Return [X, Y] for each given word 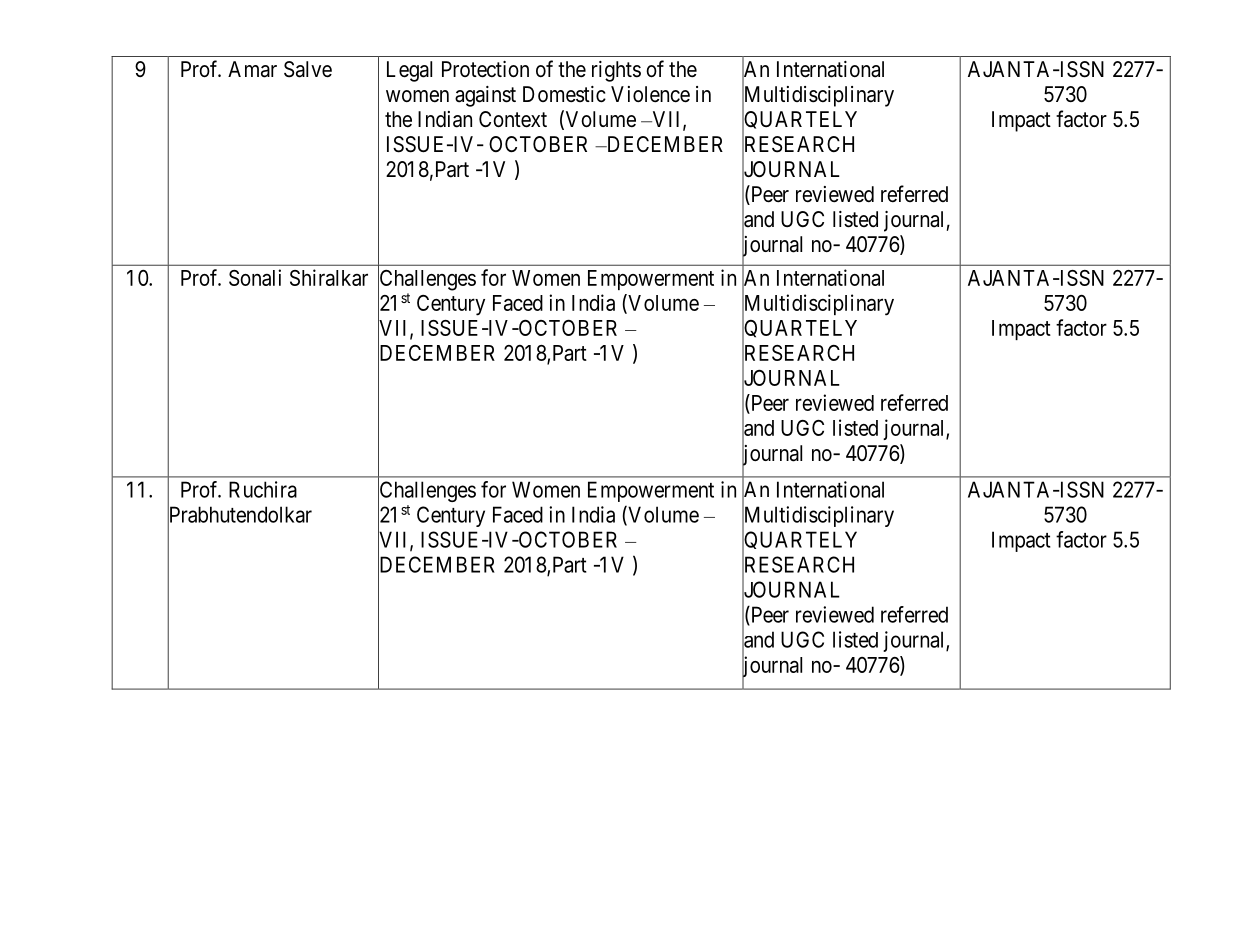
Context [513, 119]
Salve [308, 69]
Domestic [564, 94]
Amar [252, 69]
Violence [650, 94]
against [485, 96]
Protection [485, 69]
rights [616, 71]
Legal [409, 71]
